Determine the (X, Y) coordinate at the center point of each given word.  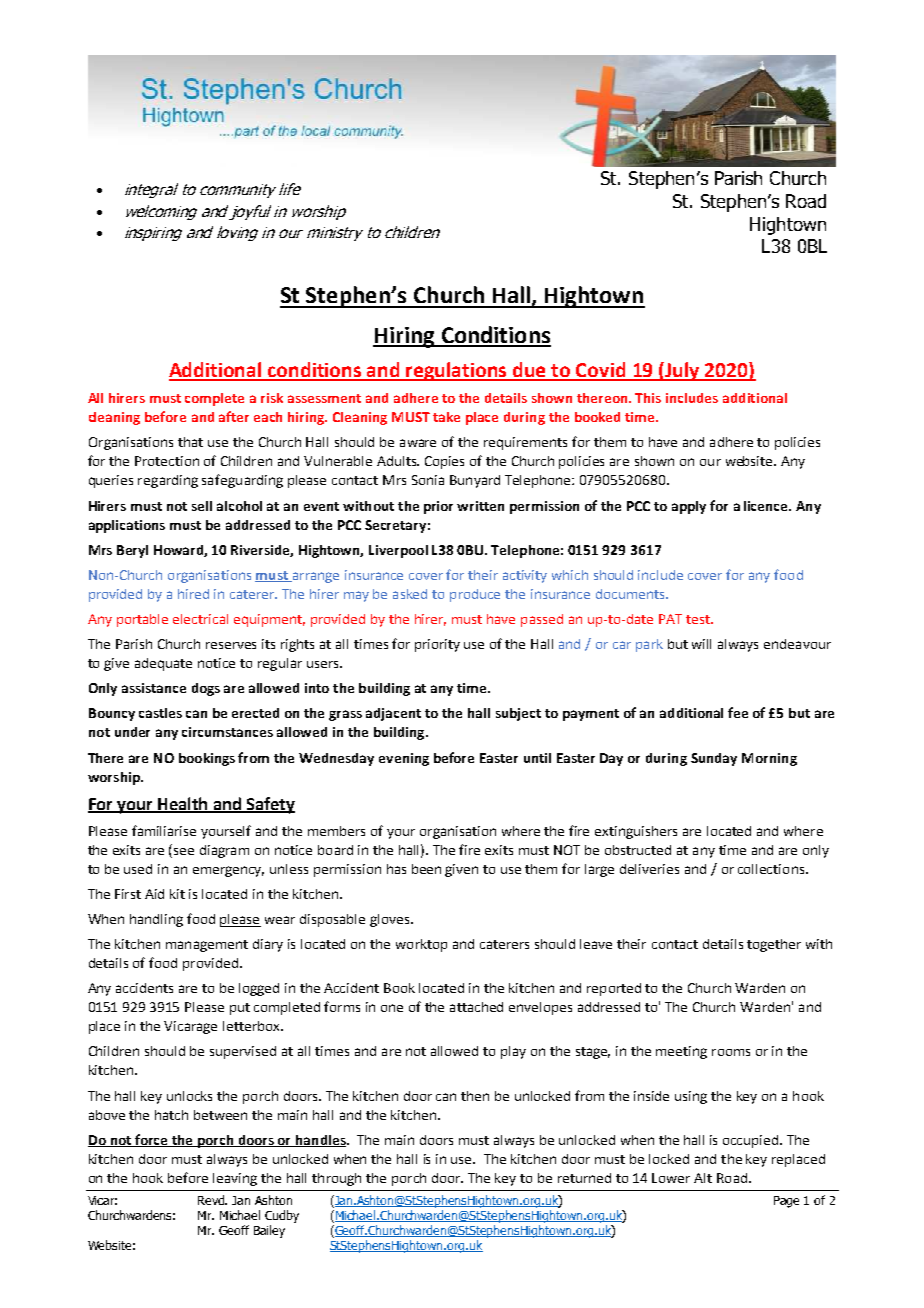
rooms (731, 1052)
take (446, 417)
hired (193, 594)
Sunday (714, 759)
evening (404, 759)
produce (475, 595)
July (682, 371)
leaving (235, 1179)
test (699, 619)
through (336, 1179)
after (234, 416)
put (240, 1009)
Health (183, 804)
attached (476, 1007)
